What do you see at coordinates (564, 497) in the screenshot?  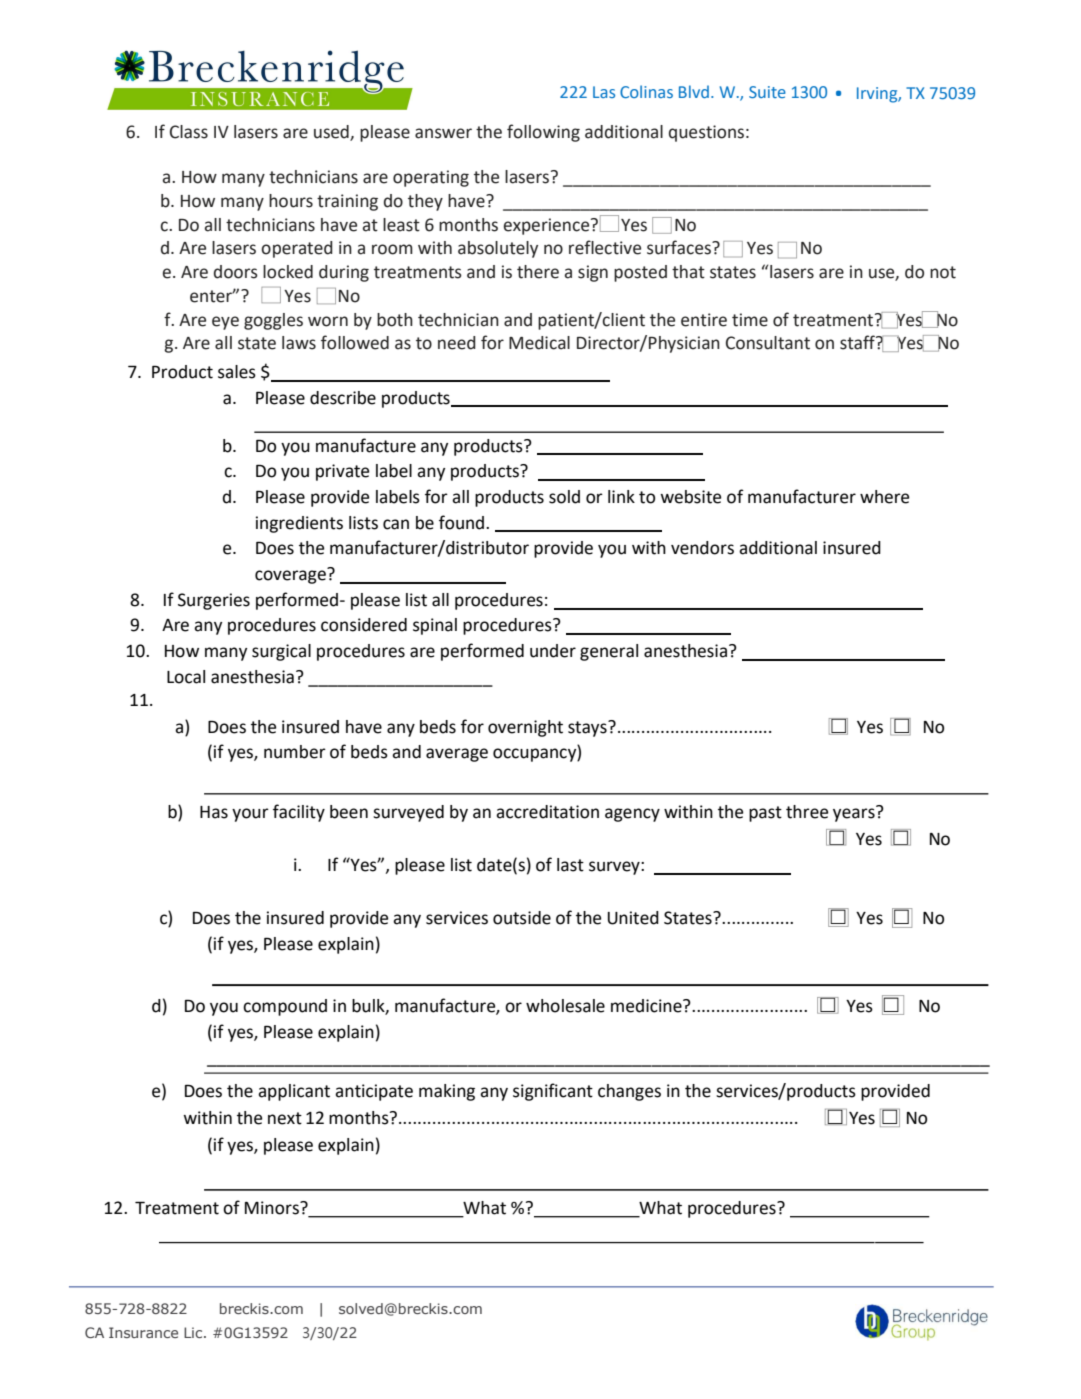 I see `sold` at bounding box center [564, 497].
